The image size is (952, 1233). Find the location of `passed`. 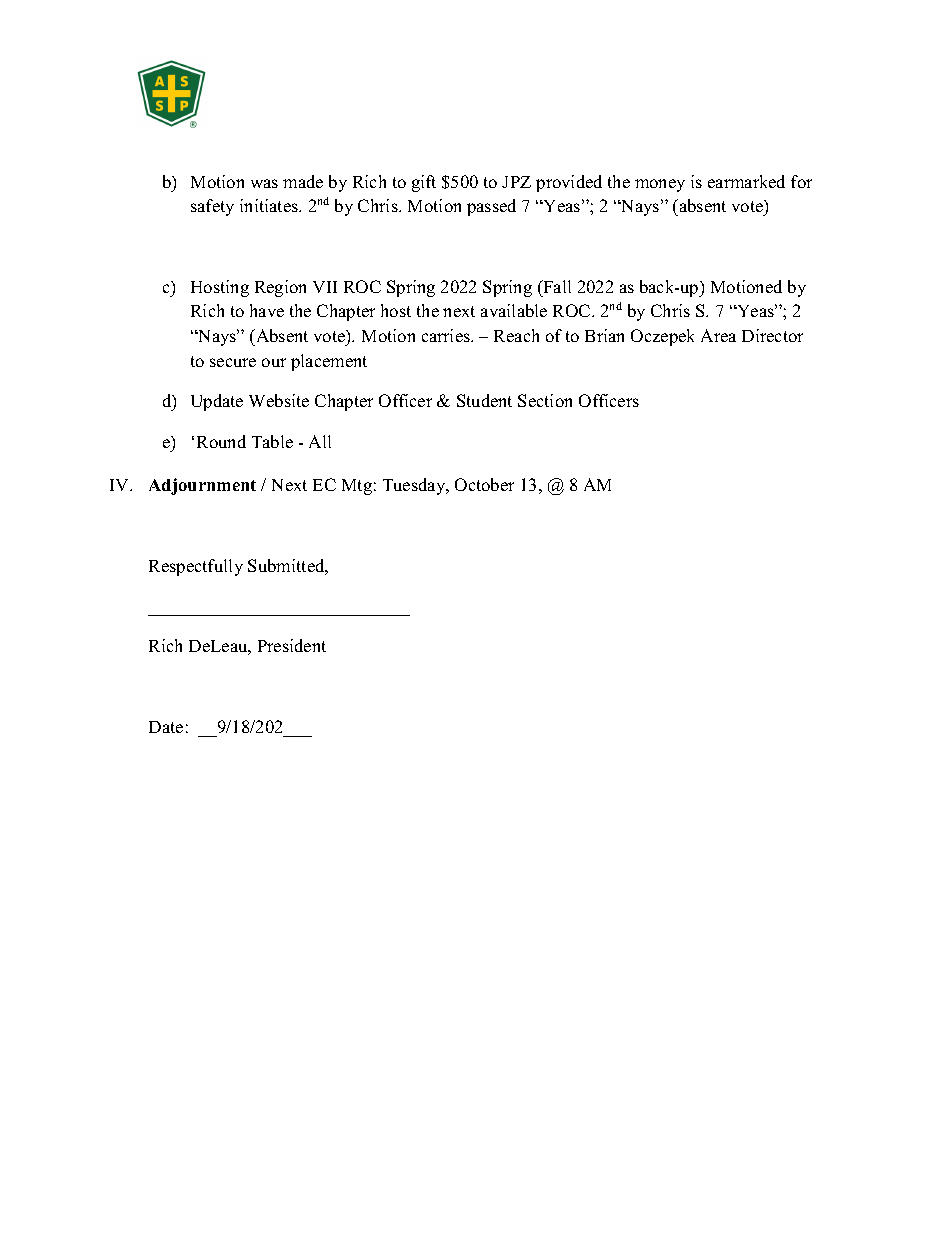

passed is located at coordinates (491, 207).
